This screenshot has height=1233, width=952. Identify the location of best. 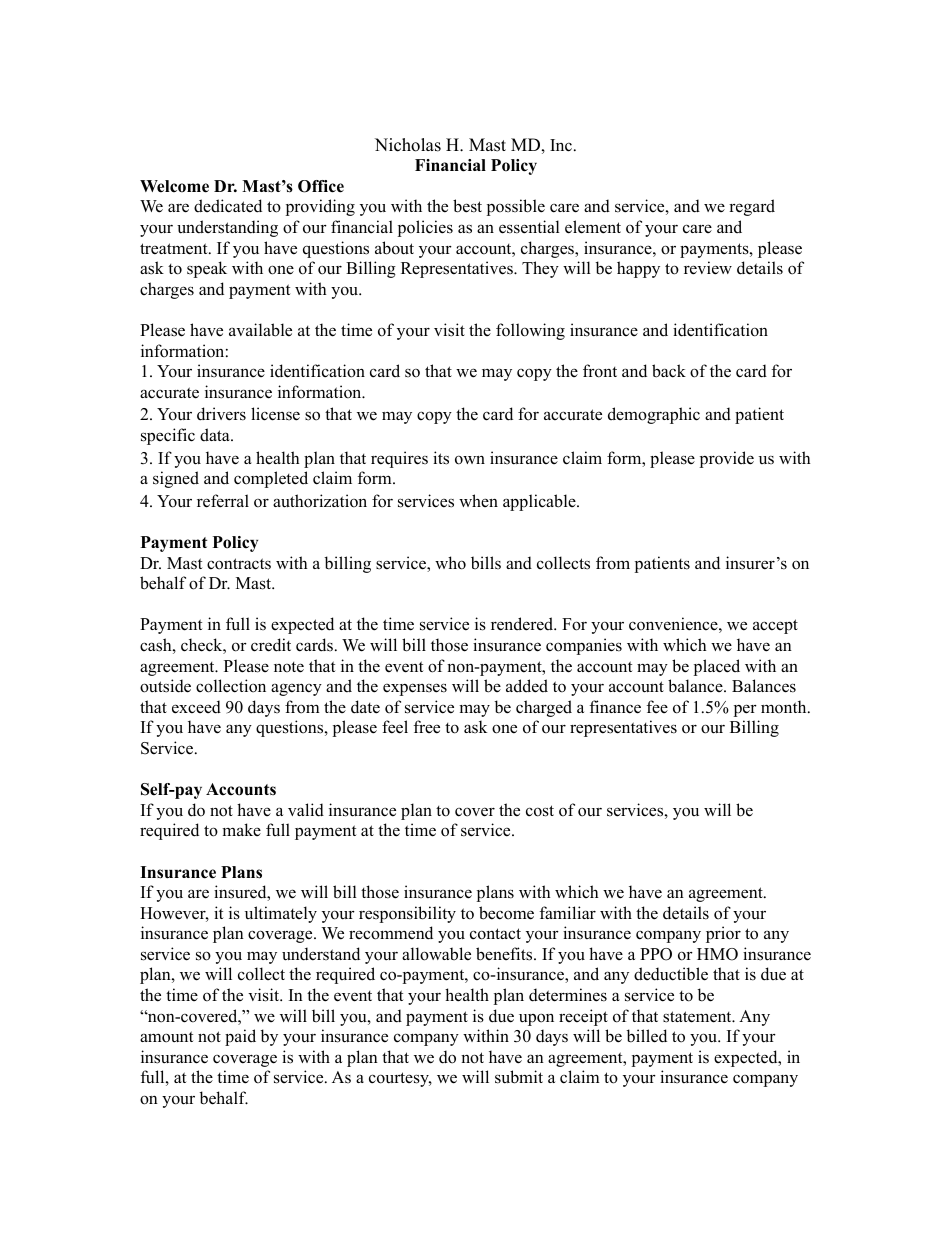
(467, 206).
